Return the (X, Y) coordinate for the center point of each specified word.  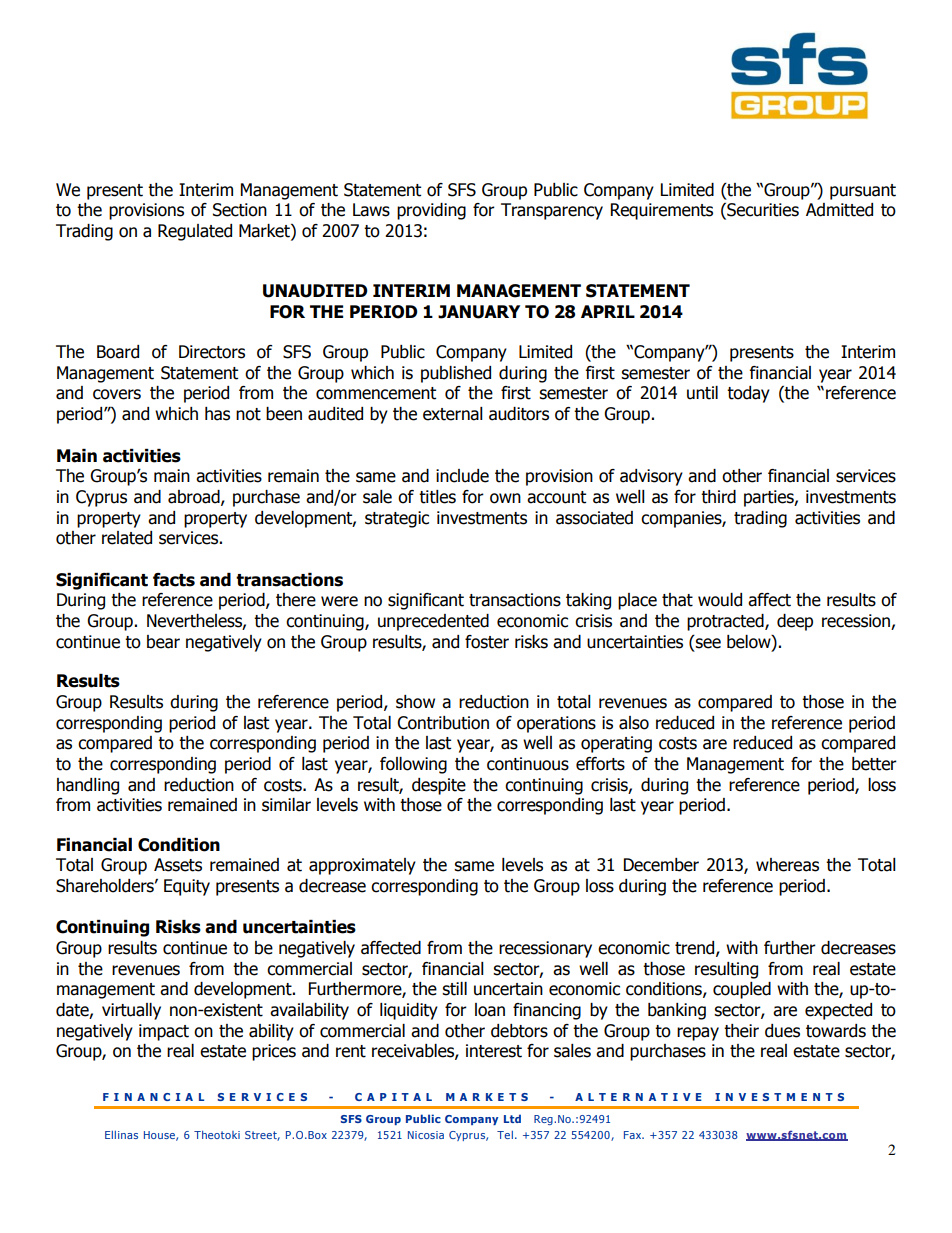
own (505, 498)
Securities (762, 211)
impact (164, 1032)
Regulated (195, 232)
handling (88, 786)
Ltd (512, 1118)
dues (782, 1031)
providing (431, 211)
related (127, 538)
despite (439, 786)
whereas (787, 865)
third (718, 497)
